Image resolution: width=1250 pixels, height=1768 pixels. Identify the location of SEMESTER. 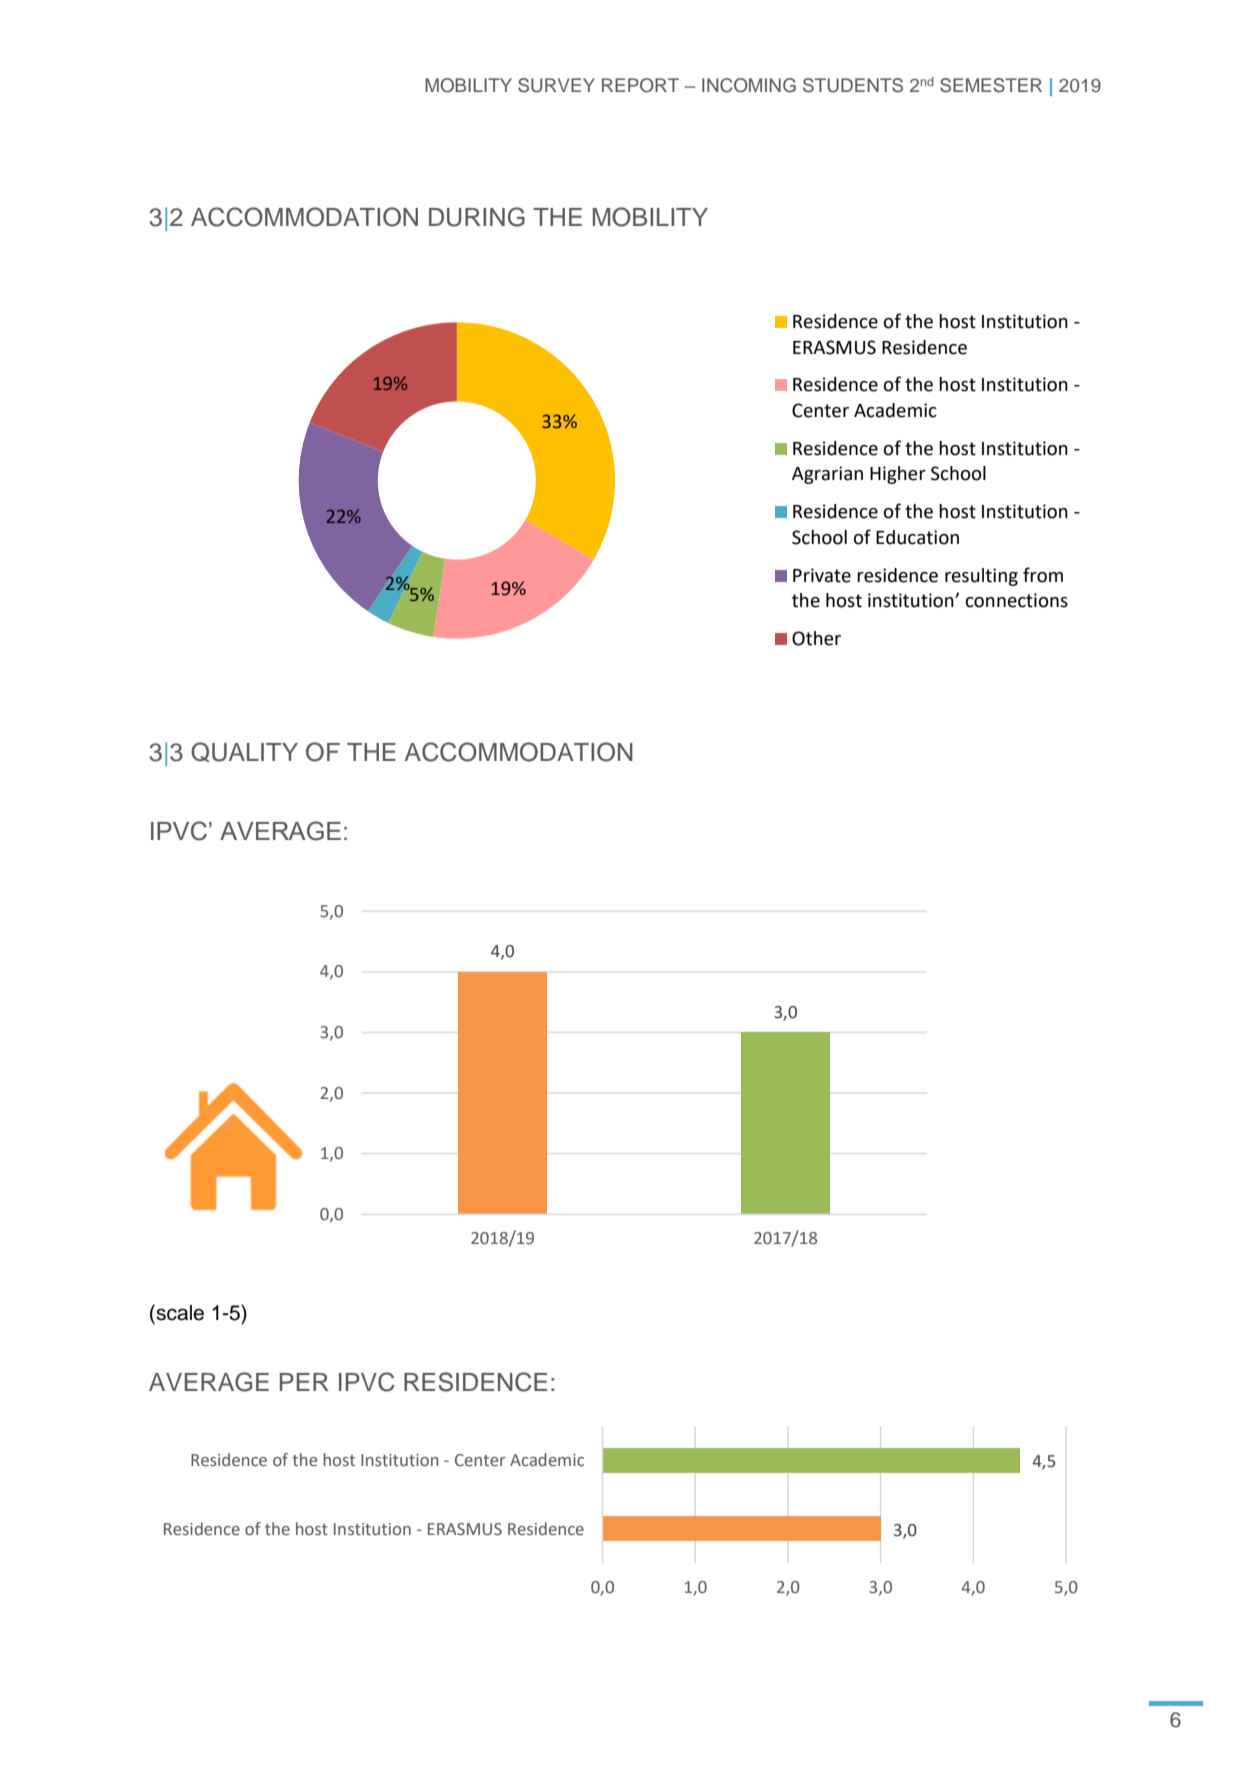
(991, 85).
